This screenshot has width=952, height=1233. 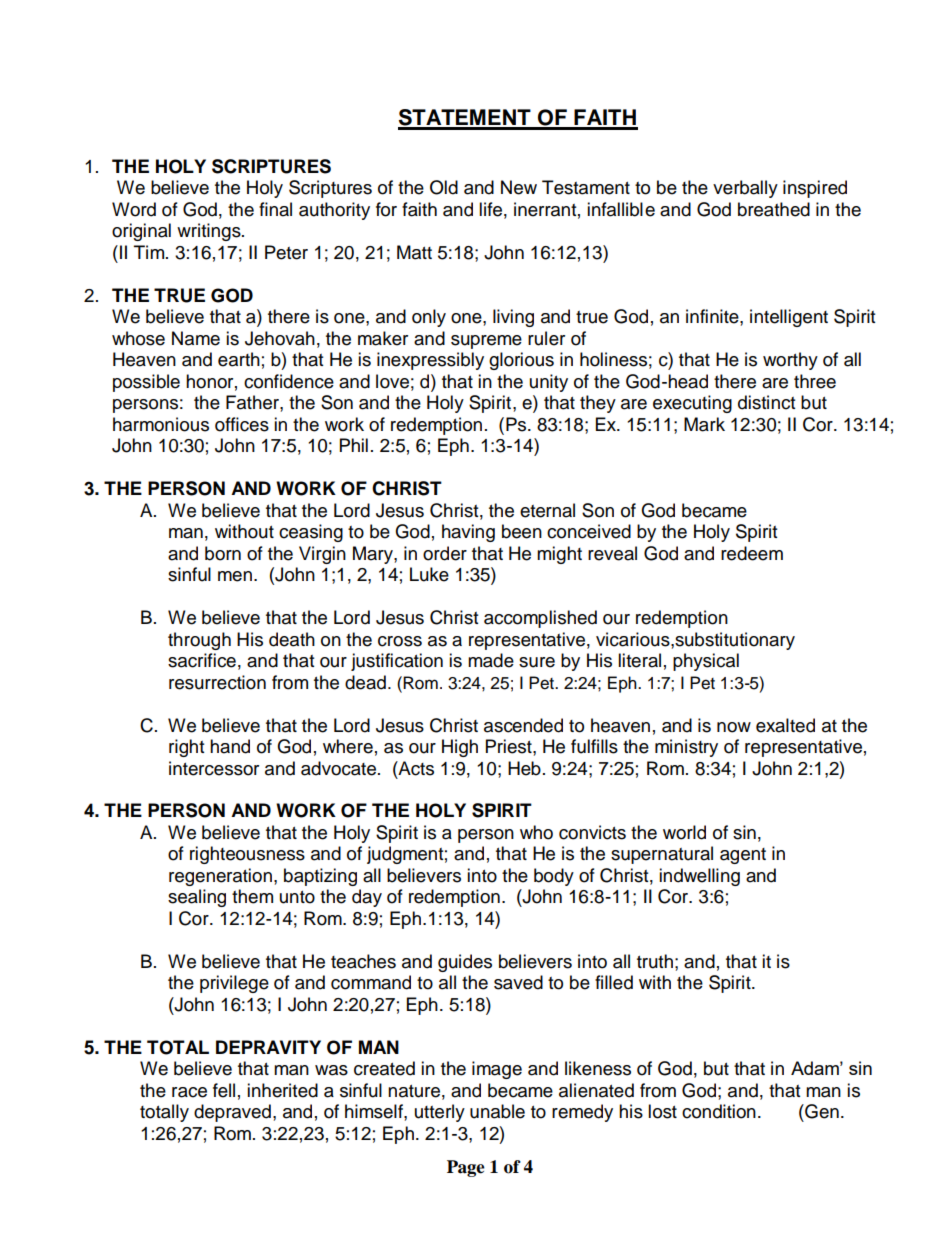 I want to click on physical, so click(x=706, y=662).
